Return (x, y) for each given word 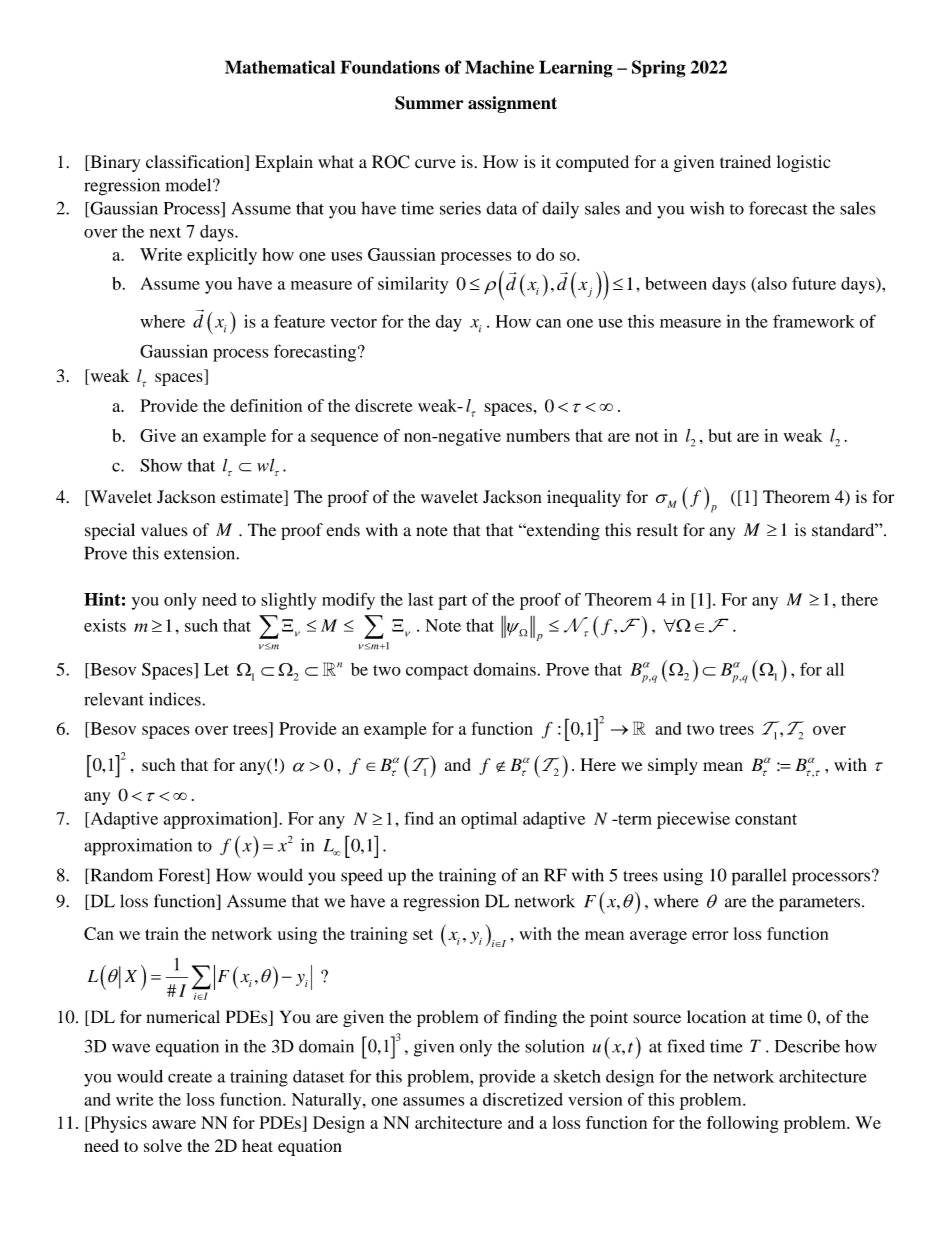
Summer (429, 103)
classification (196, 163)
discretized (523, 1099)
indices (176, 699)
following (743, 1124)
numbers (538, 435)
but (720, 435)
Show (161, 465)
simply (673, 766)
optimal (489, 820)
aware (174, 1124)
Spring (659, 69)
